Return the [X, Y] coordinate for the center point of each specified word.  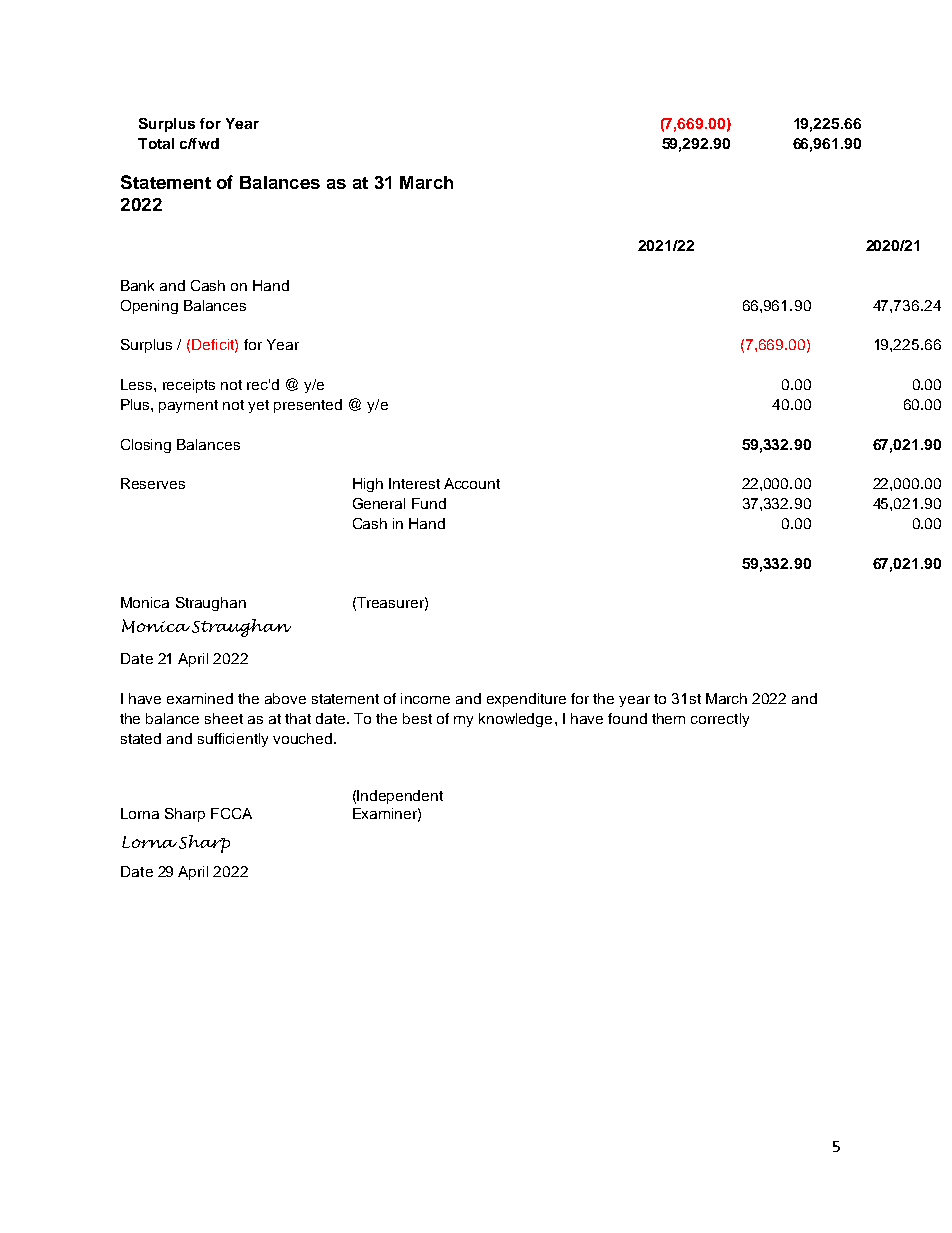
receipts [189, 386]
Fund [429, 503]
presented [308, 406]
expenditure [526, 700]
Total [156, 143]
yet [258, 406]
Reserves [153, 483]
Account [472, 483]
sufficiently [233, 740]
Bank [137, 285]
